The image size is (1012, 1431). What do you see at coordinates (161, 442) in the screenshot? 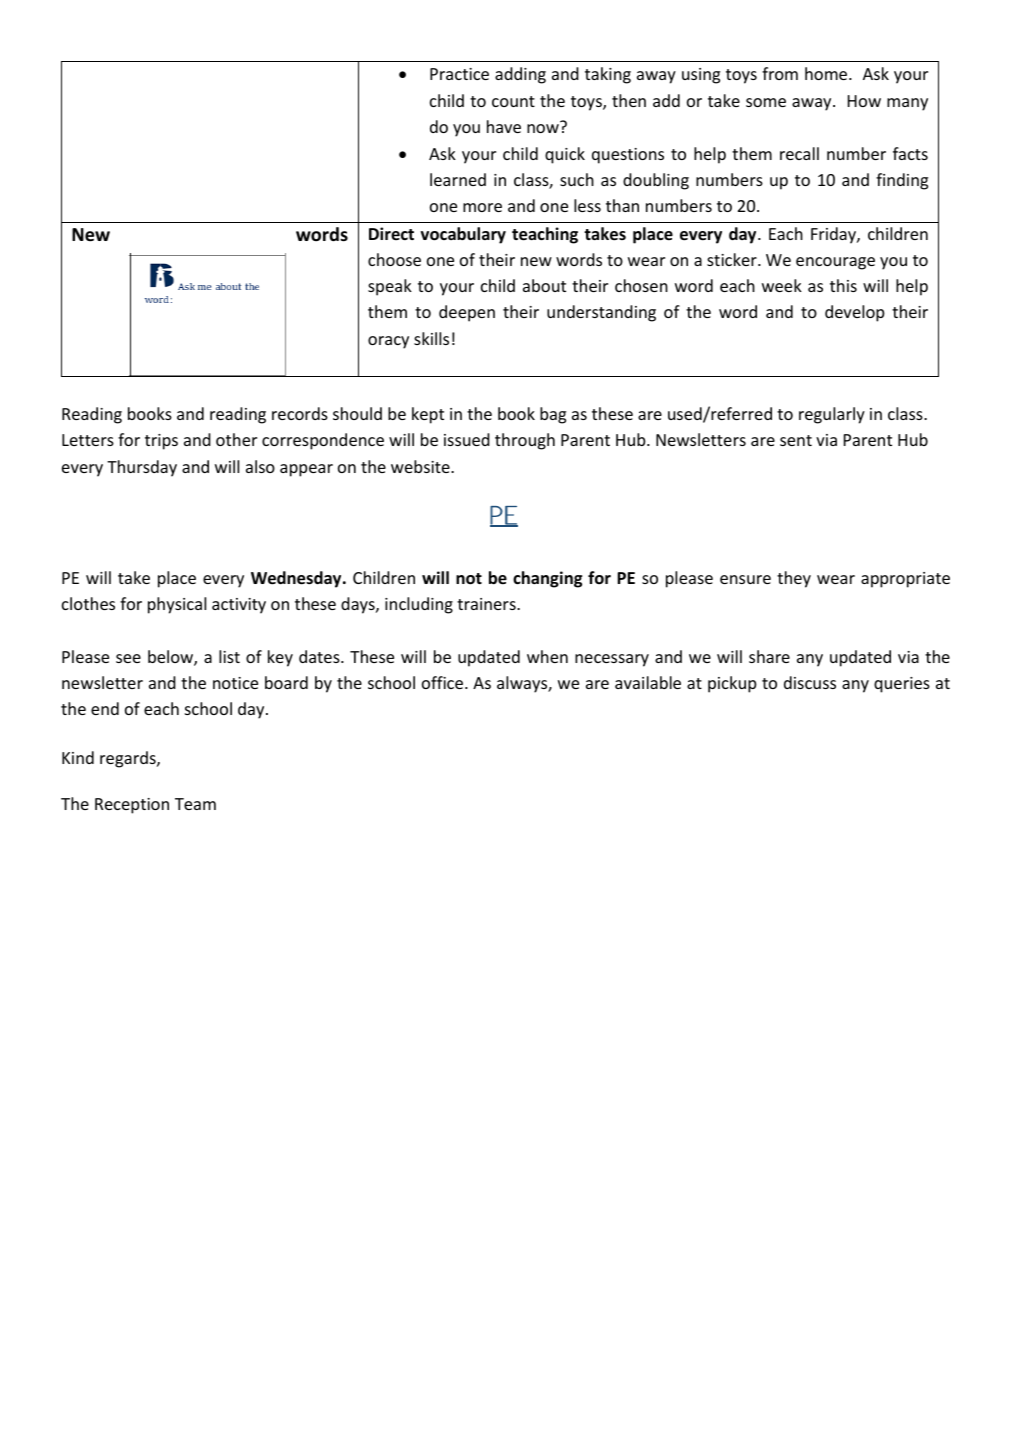
I see `trips` at bounding box center [161, 442].
